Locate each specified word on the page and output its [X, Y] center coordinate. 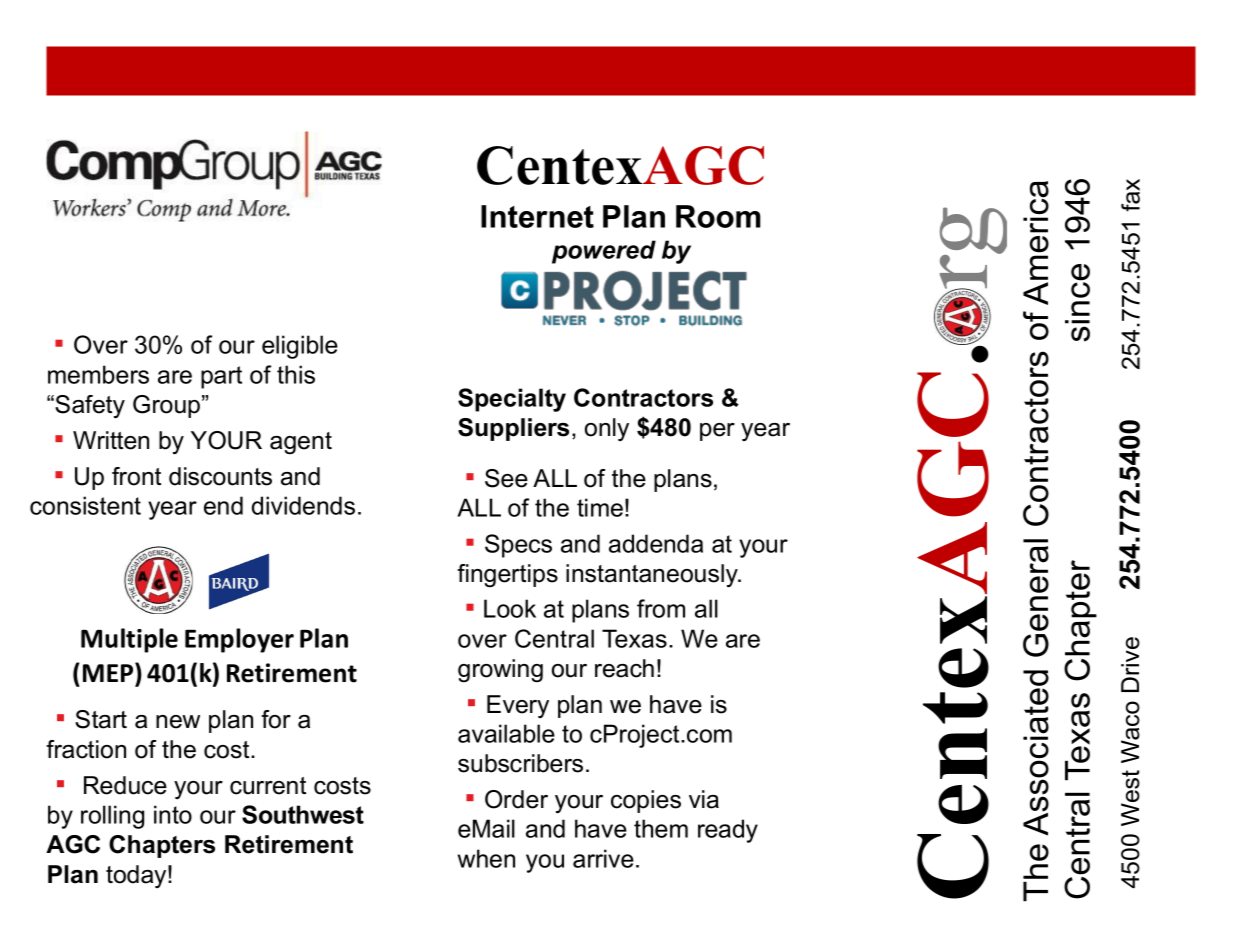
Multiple [129, 640]
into [173, 814]
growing [500, 671]
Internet [537, 216]
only [607, 429]
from [661, 608]
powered [604, 252]
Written [111, 440]
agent [301, 443]
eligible [300, 347]
